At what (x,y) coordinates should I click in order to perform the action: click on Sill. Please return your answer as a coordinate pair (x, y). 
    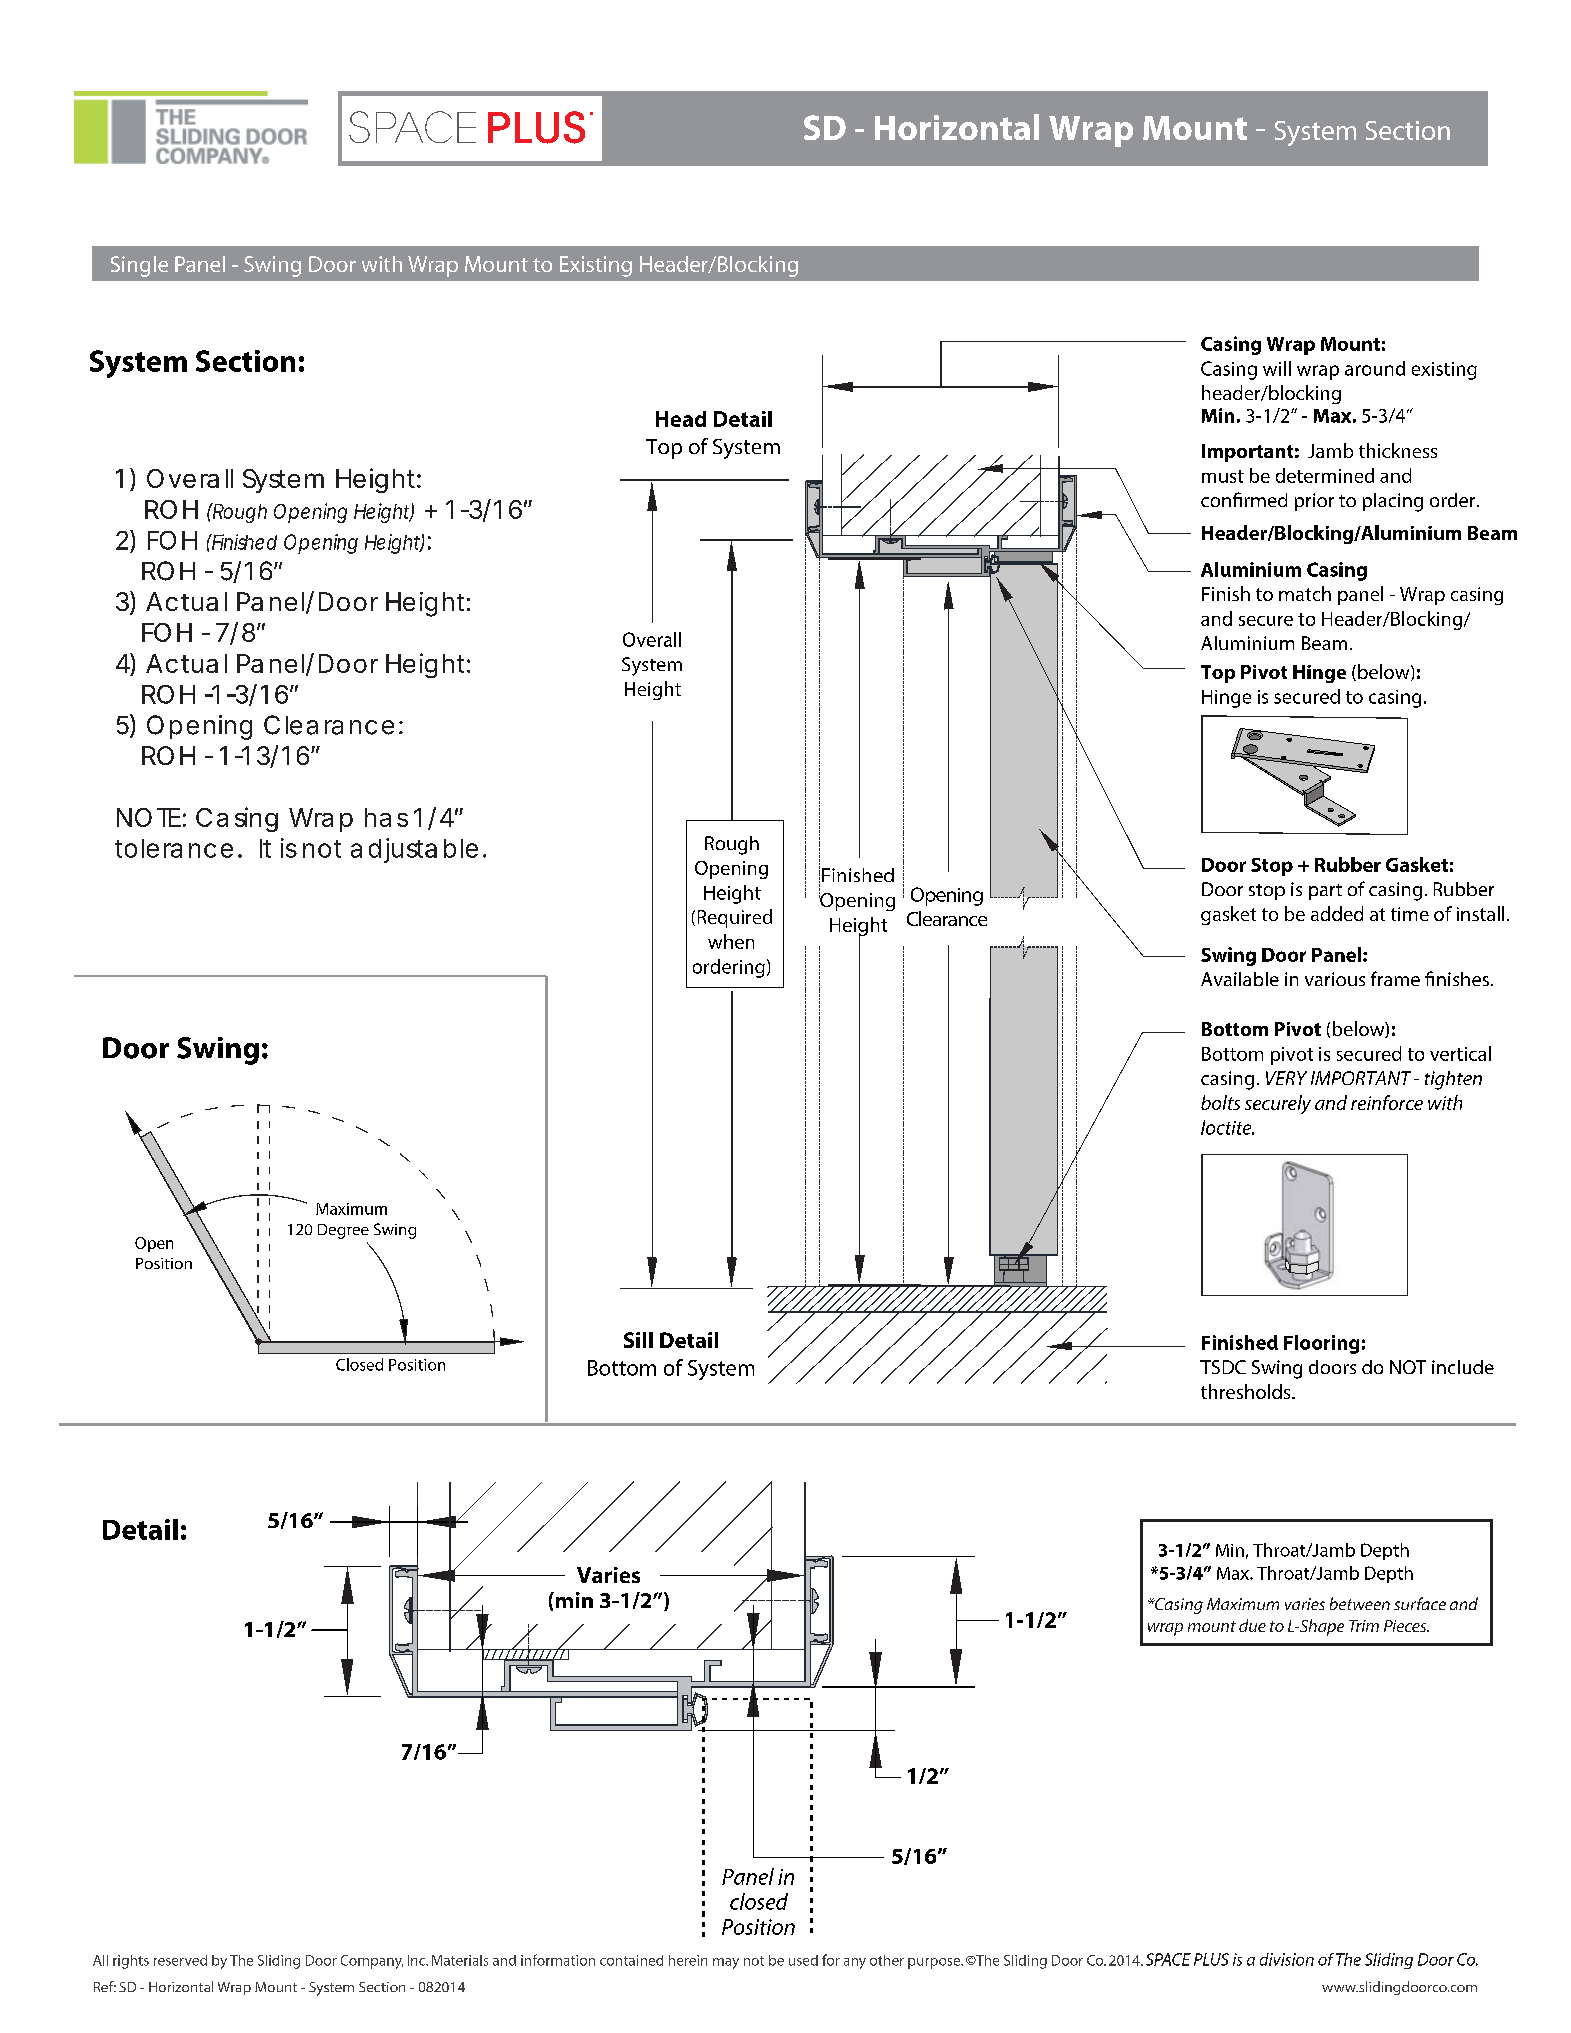
    Looking at the image, I should click on (638, 1340).
